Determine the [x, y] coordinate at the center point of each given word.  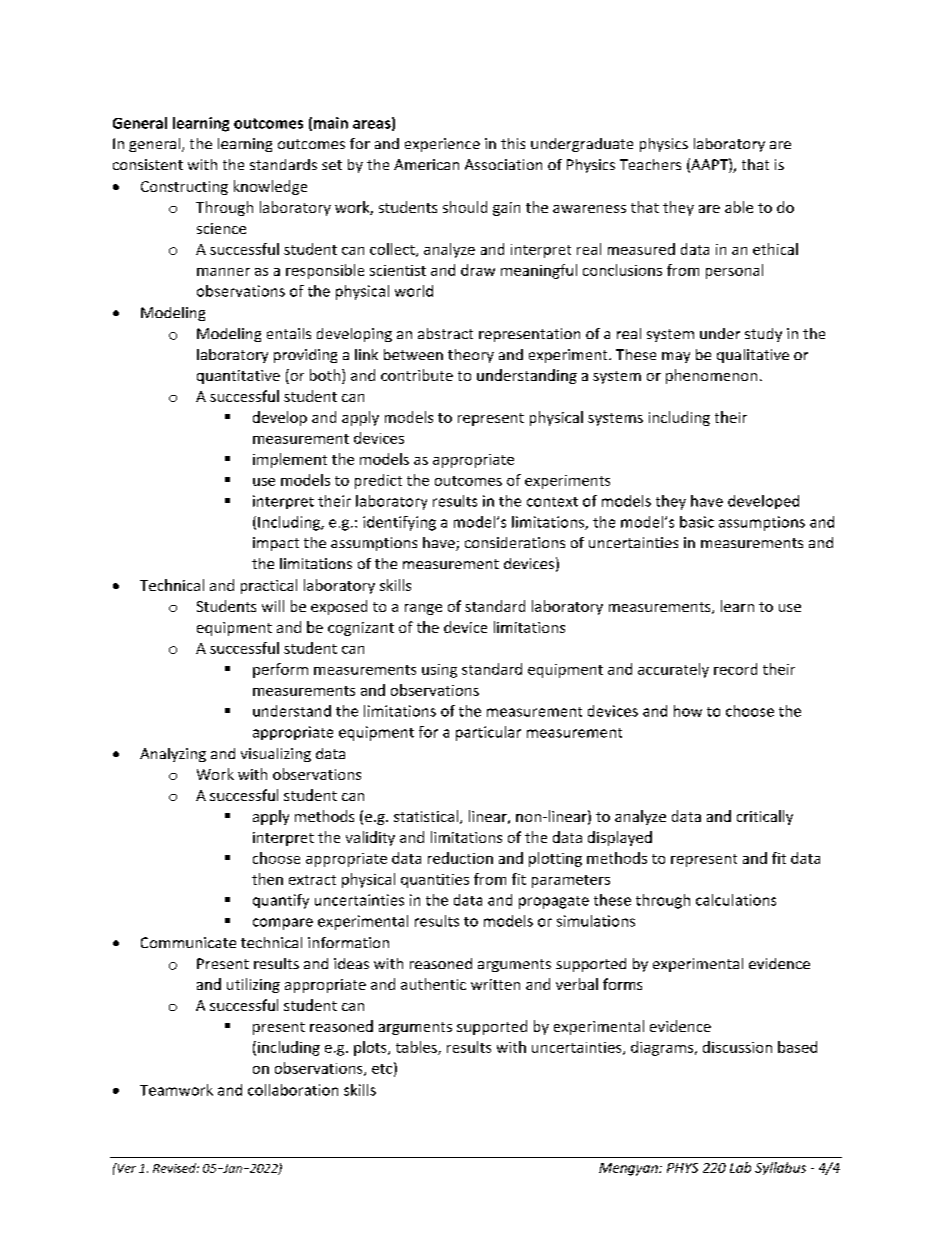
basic [697, 522]
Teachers [650, 164]
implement [290, 460]
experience [442, 145]
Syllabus [780, 1168]
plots [371, 1048]
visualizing [276, 755]
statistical [426, 816]
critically [765, 817]
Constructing [184, 188]
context [552, 502]
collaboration [293, 1090]
